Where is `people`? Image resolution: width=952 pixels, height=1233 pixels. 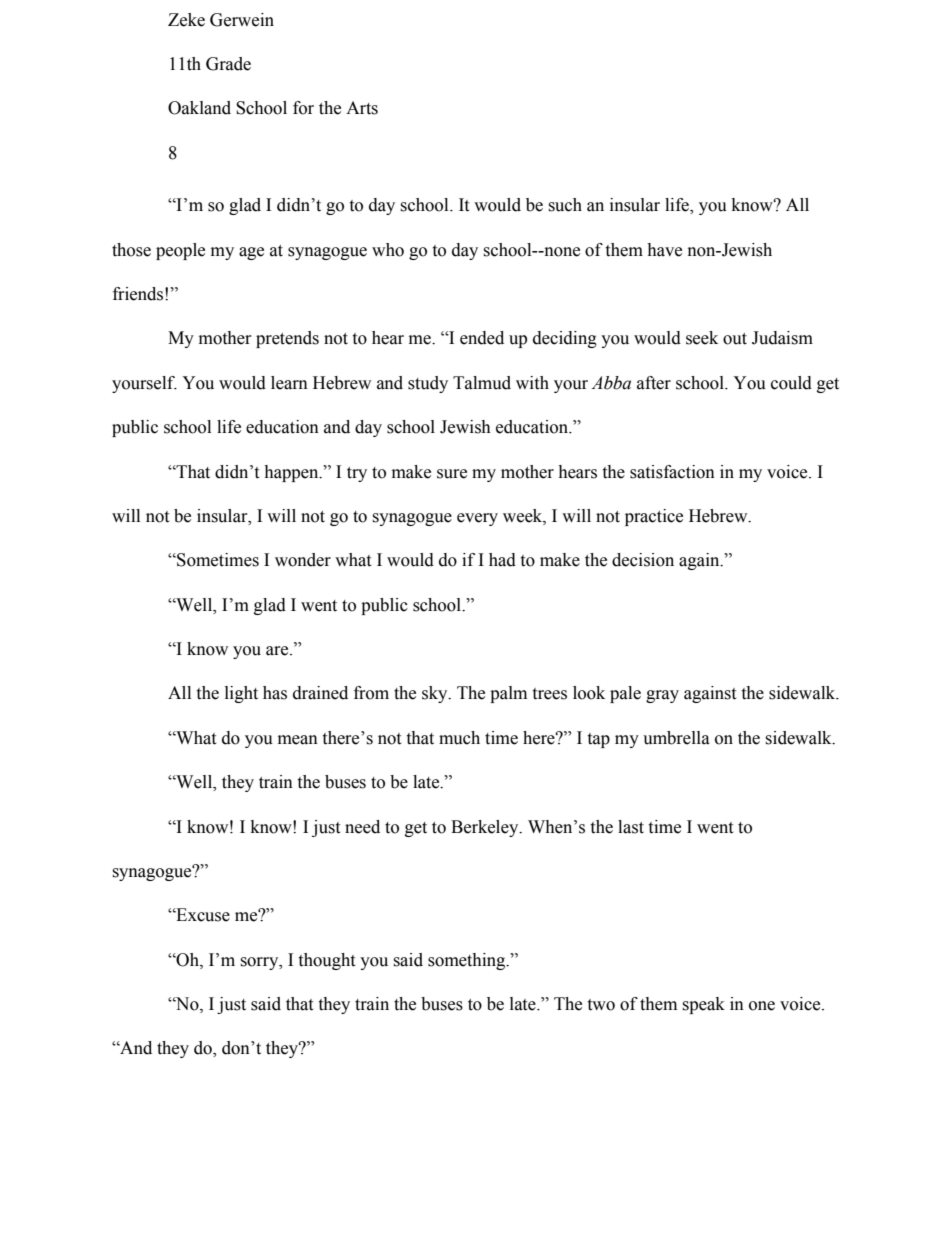 people is located at coordinates (180, 251).
